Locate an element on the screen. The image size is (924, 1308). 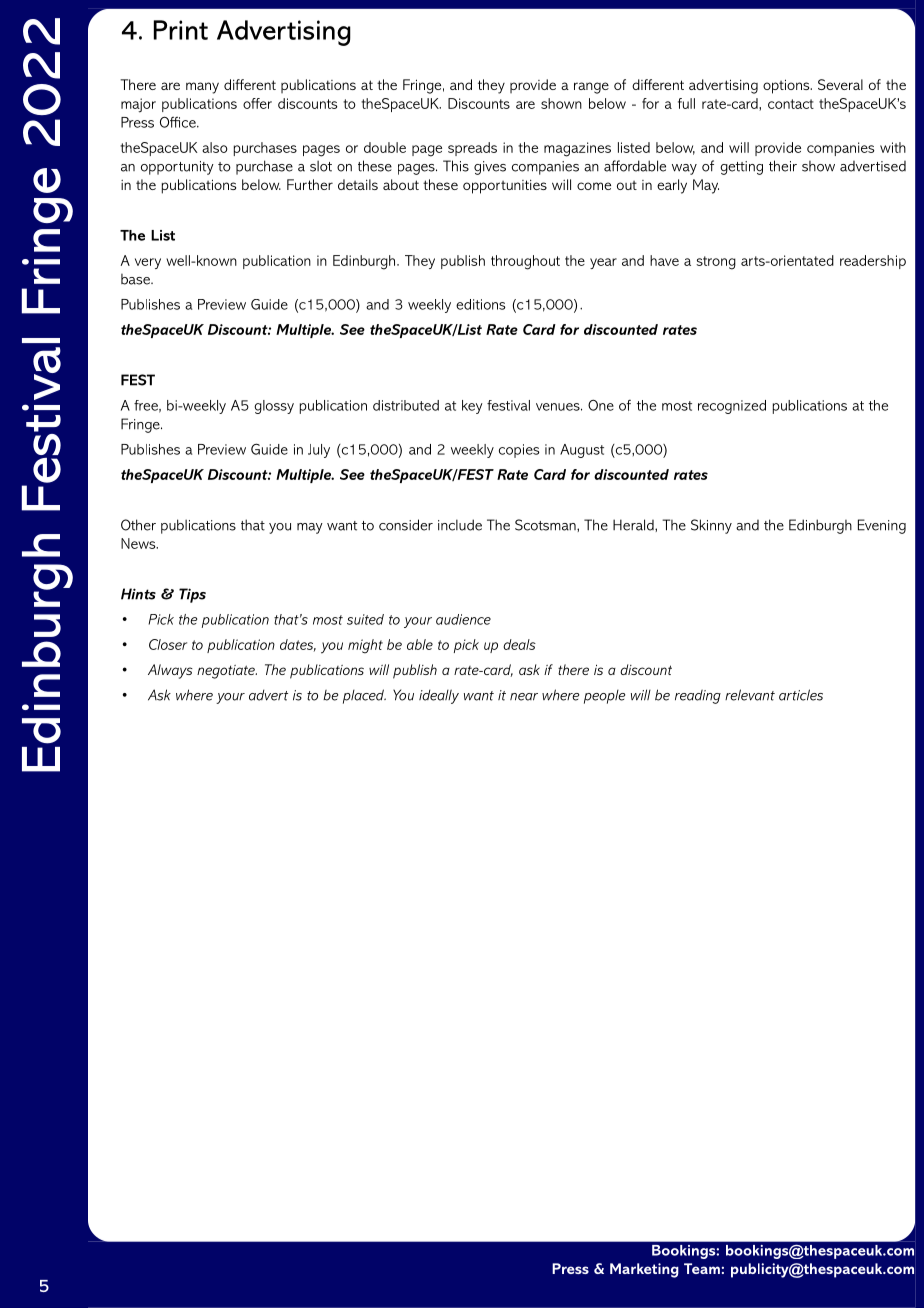
options is located at coordinates (787, 86).
